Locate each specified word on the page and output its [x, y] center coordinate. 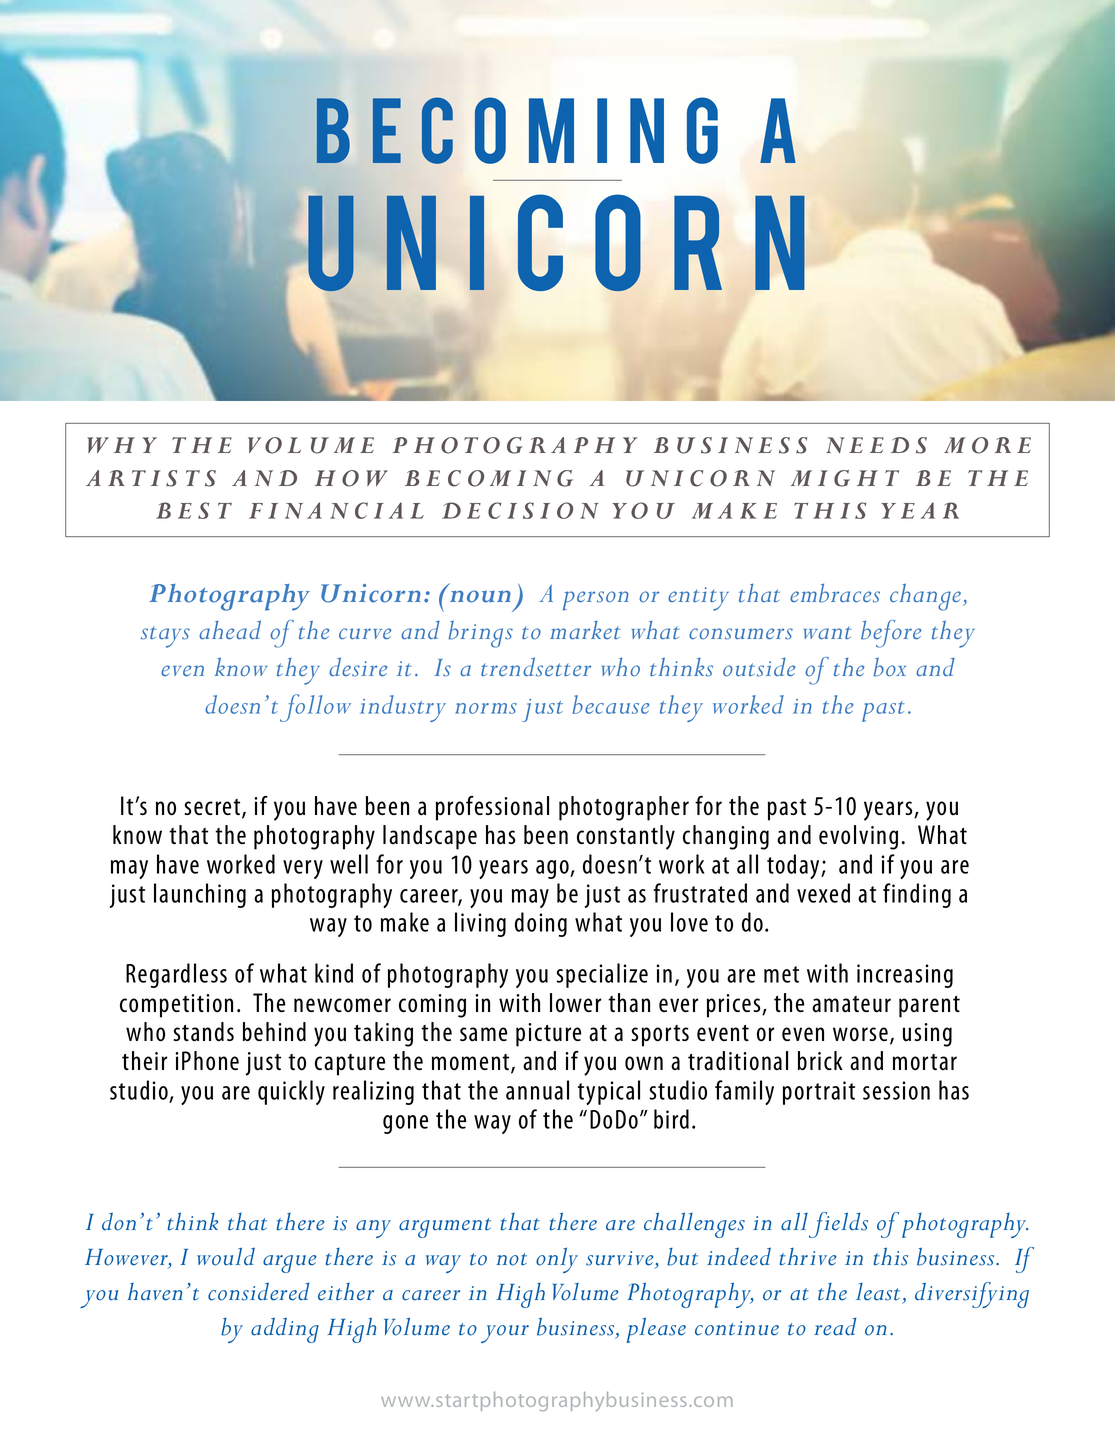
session [896, 1090]
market [585, 630]
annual [537, 1090]
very [303, 869]
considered [258, 1291]
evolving [858, 837]
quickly [291, 1092]
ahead [230, 629]
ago [553, 869]
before [891, 634]
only [557, 1260]
